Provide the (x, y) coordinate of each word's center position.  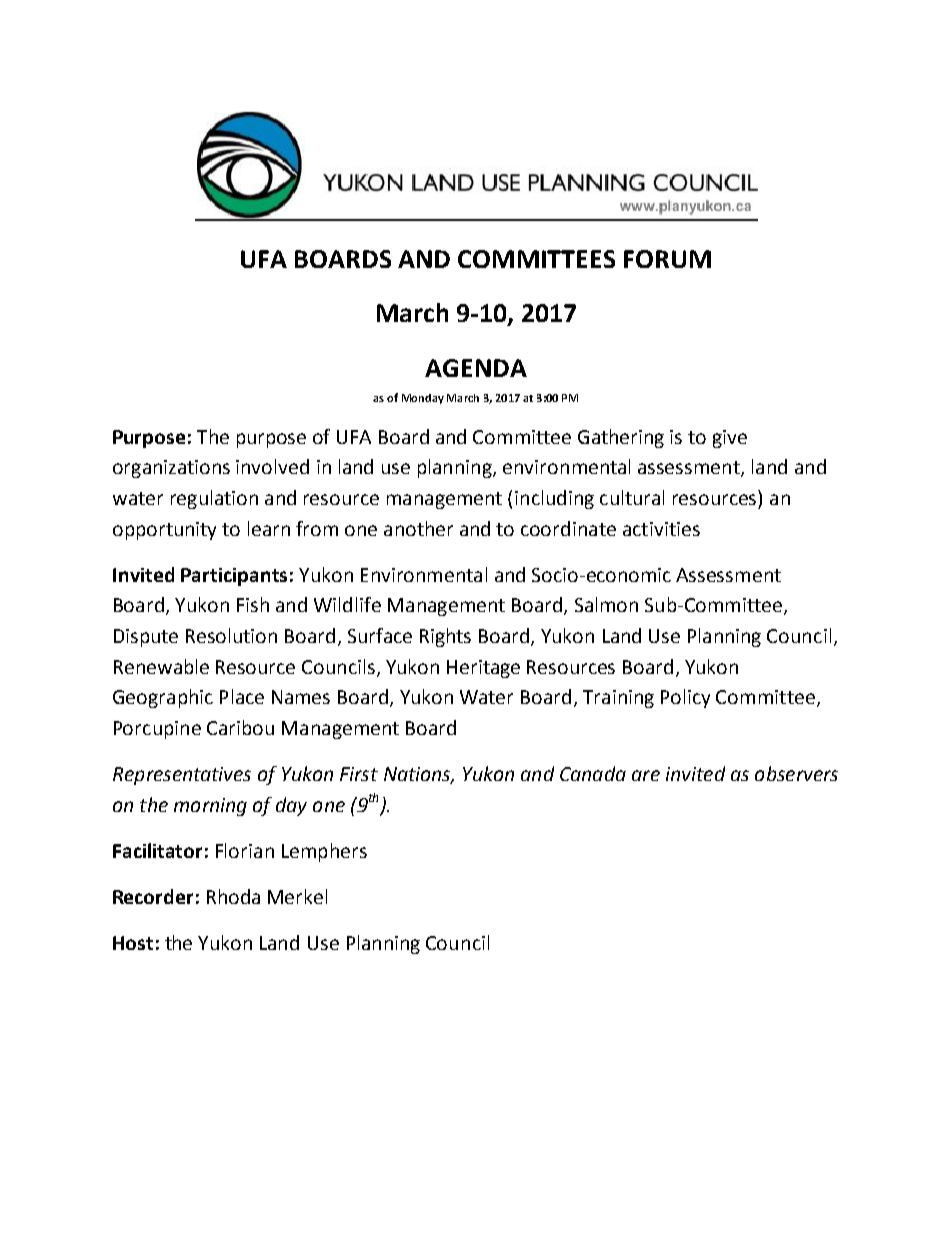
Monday (423, 399)
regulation (214, 499)
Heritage (483, 669)
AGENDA (476, 368)
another (418, 528)
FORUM (667, 259)
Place (242, 696)
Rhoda (233, 896)
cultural (632, 497)
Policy (685, 698)
